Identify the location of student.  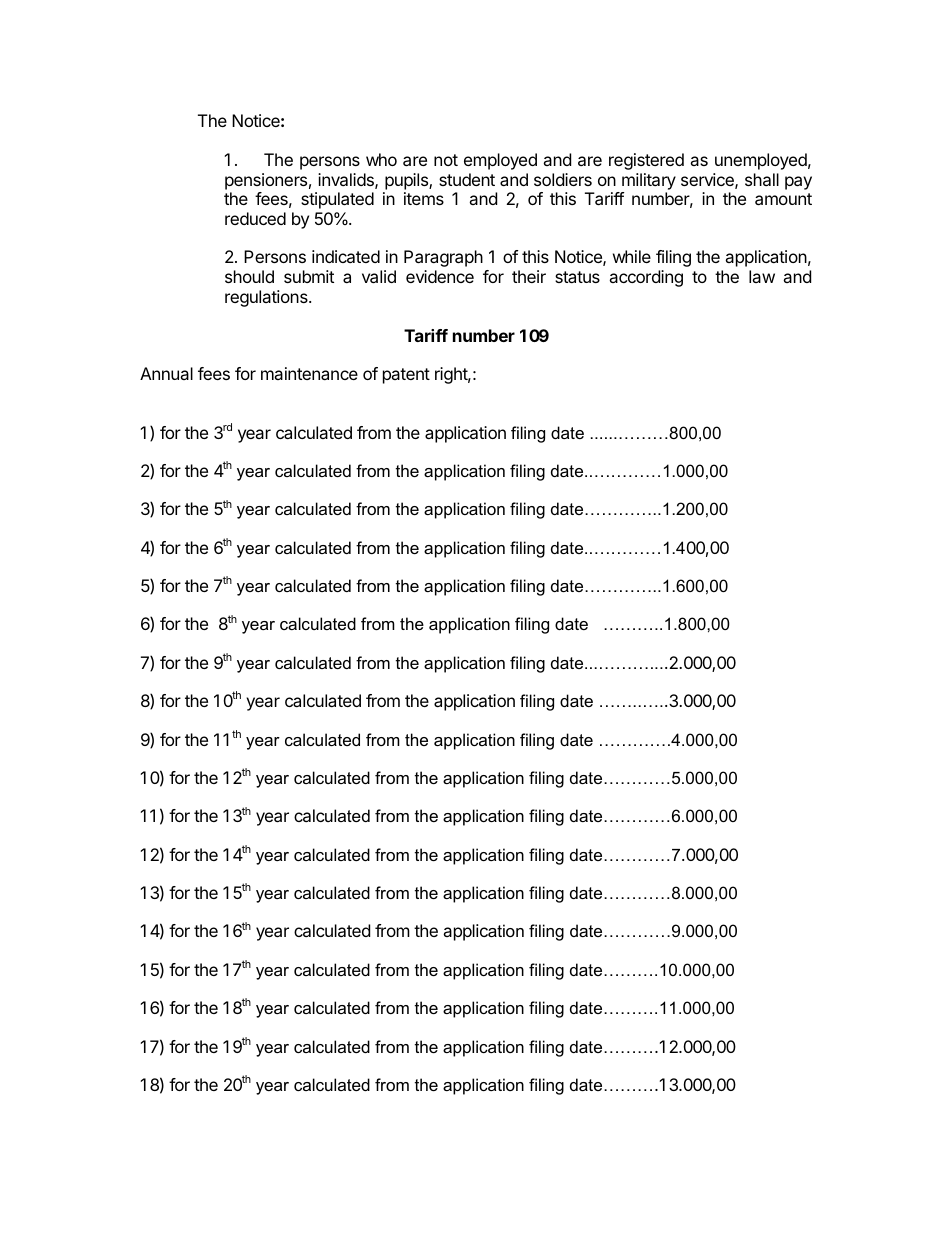
(467, 179).
